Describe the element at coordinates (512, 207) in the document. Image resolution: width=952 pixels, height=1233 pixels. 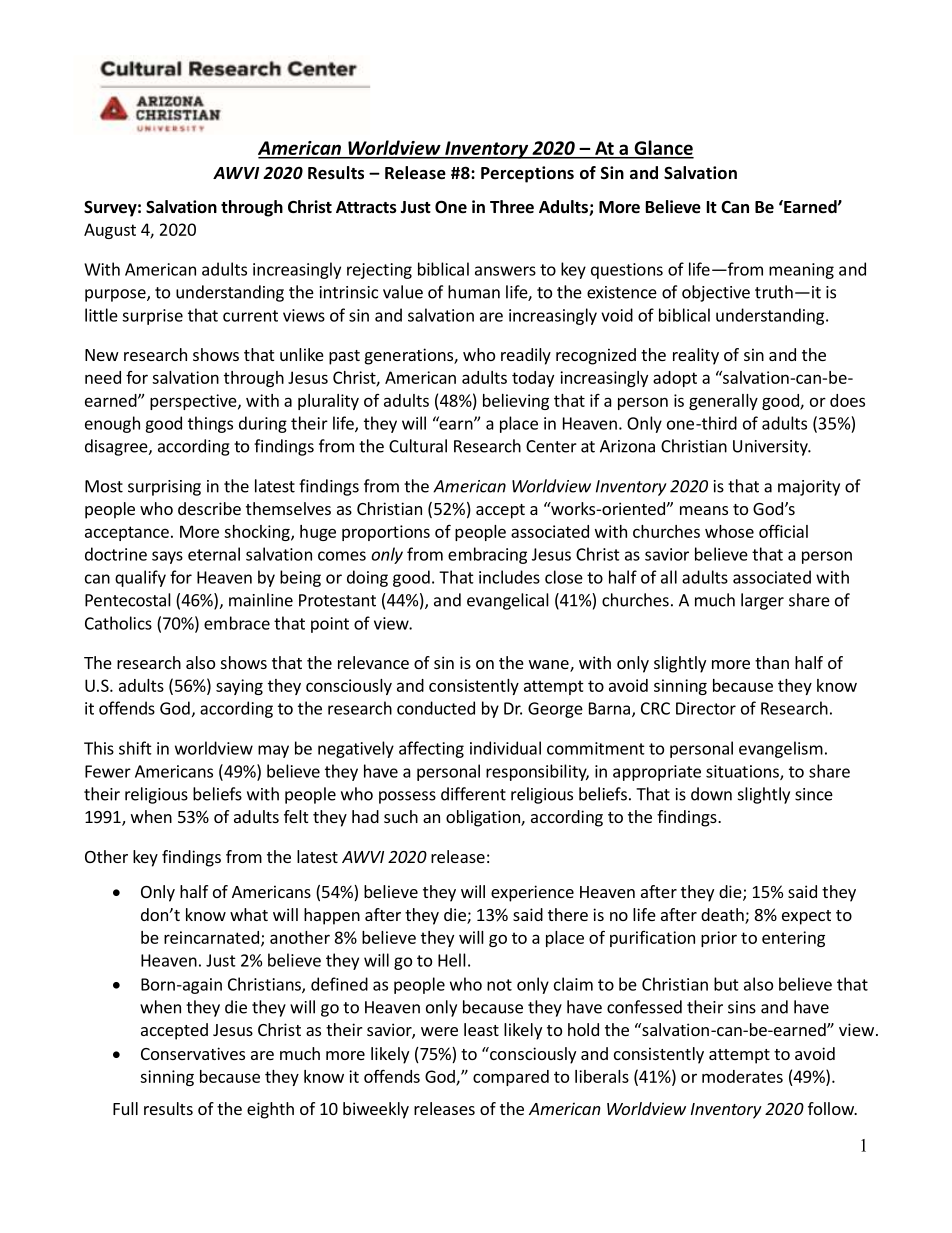
I see `Three` at that location.
